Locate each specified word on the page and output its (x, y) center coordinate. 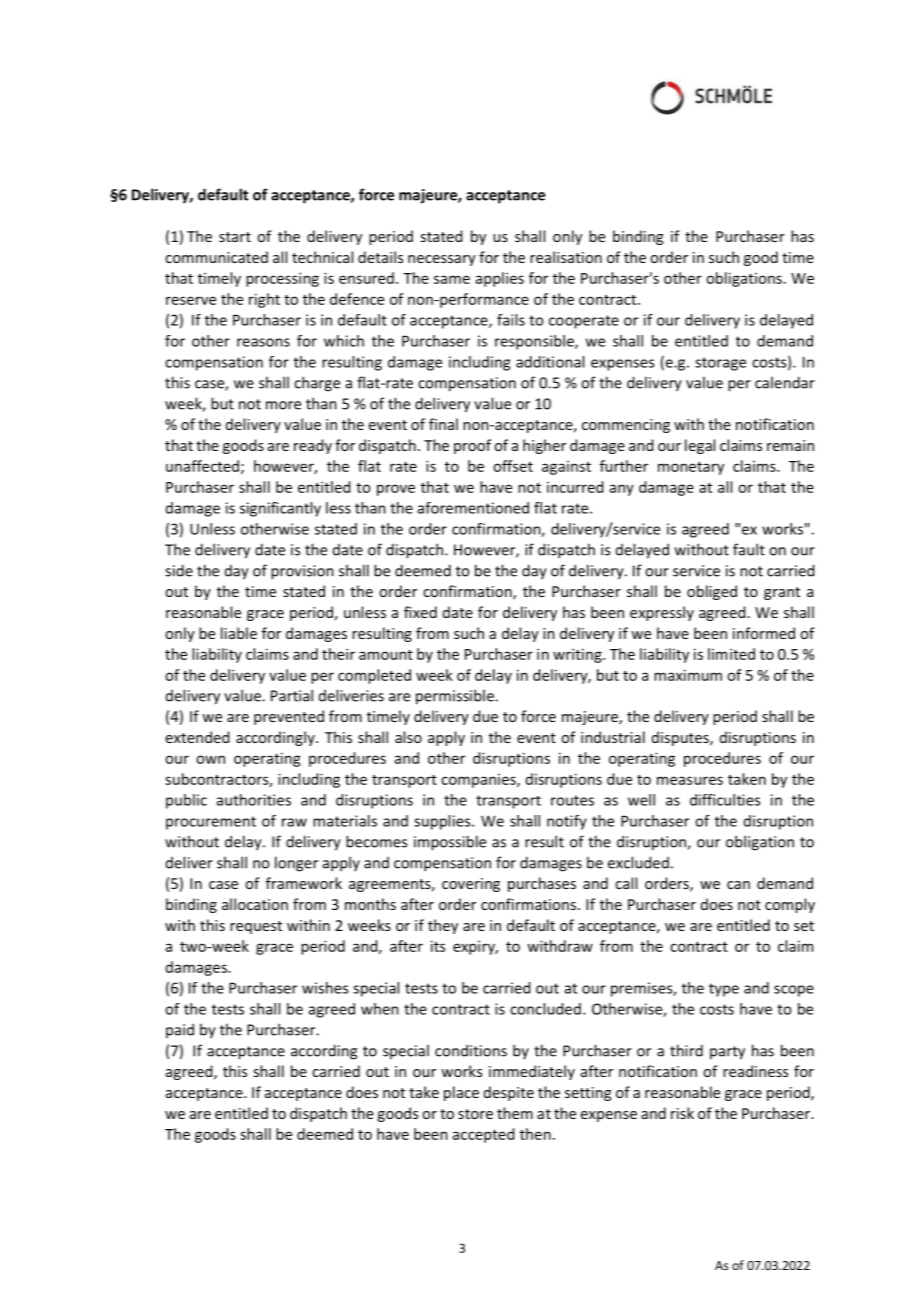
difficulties (725, 800)
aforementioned (473, 508)
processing (282, 279)
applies (500, 279)
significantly (280, 509)
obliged (712, 592)
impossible (450, 843)
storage (720, 364)
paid (180, 1030)
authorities (254, 800)
